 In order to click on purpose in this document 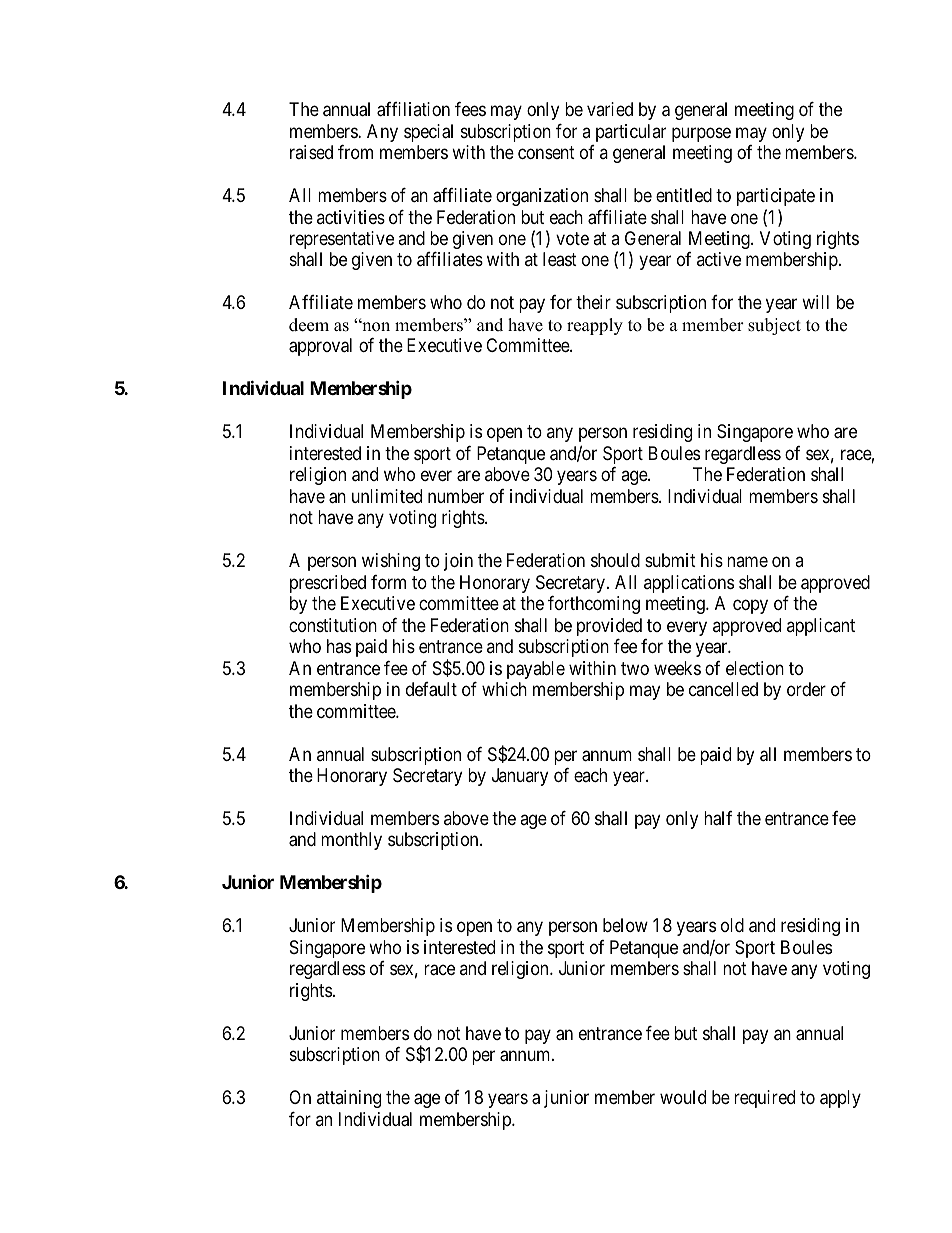, I will do `click(701, 134)`.
